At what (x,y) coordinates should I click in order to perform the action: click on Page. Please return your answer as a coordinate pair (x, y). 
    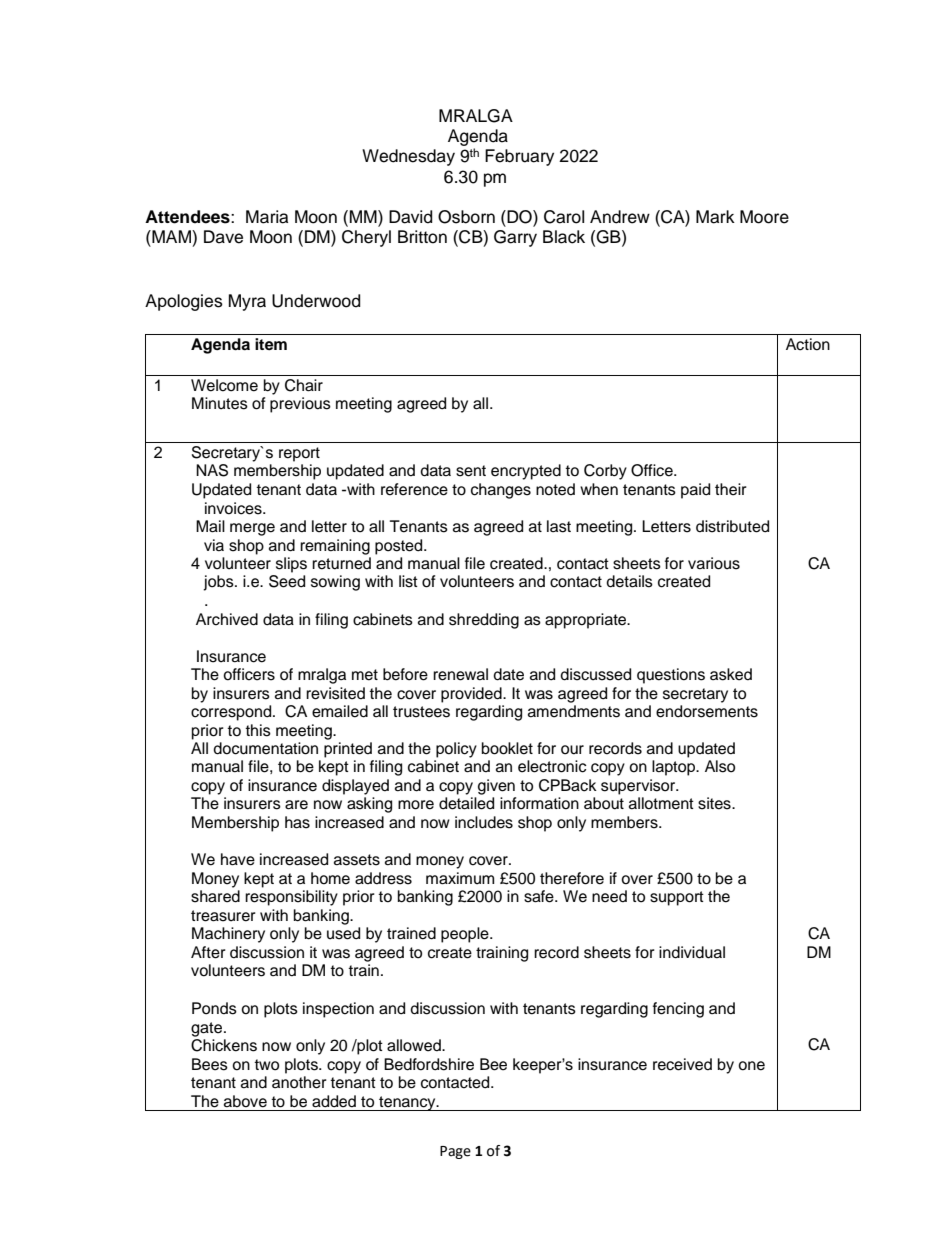
    Looking at the image, I should click on (455, 1152).
